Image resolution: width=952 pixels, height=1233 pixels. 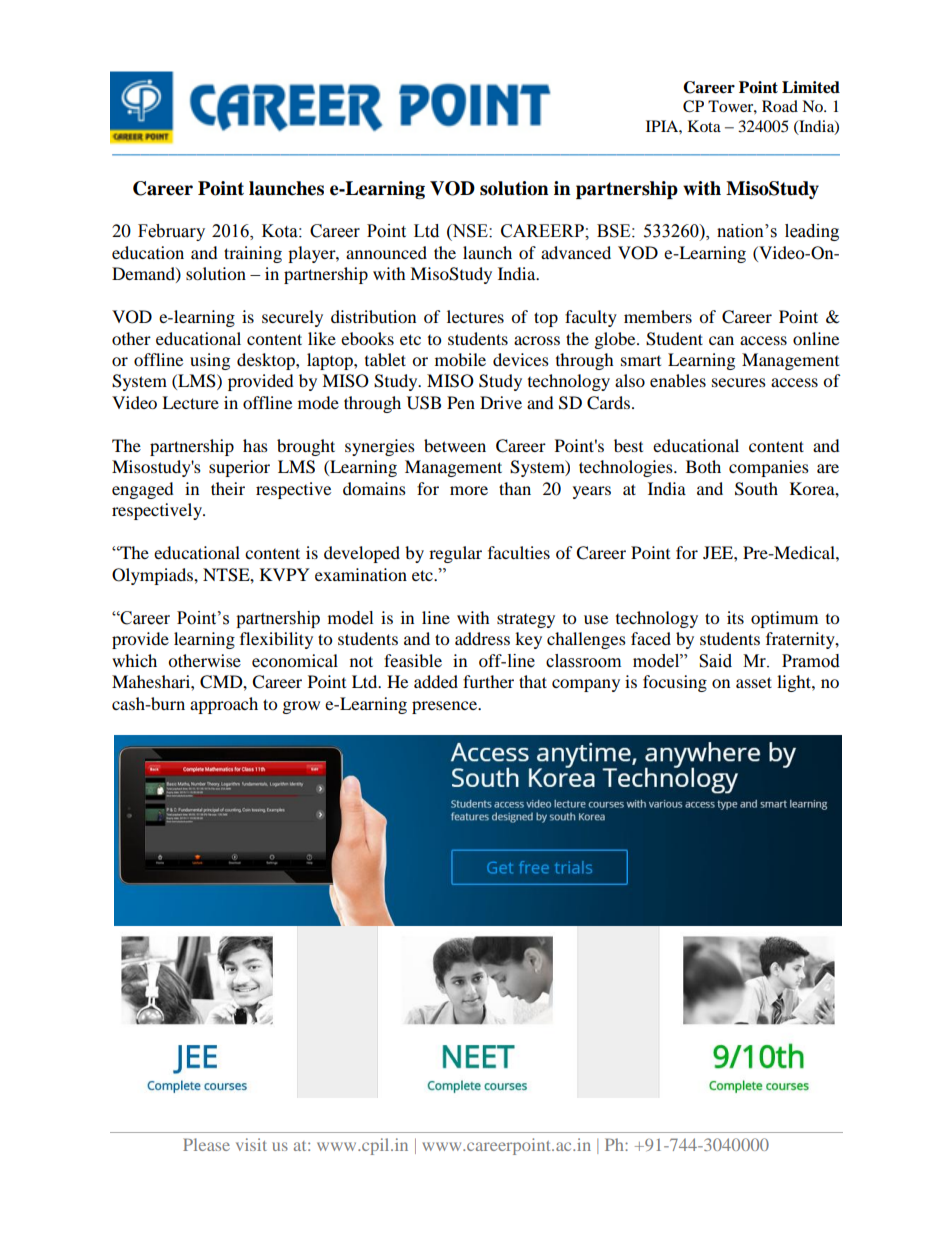 What do you see at coordinates (206, 1144) in the screenshot?
I see `Please` at bounding box center [206, 1144].
